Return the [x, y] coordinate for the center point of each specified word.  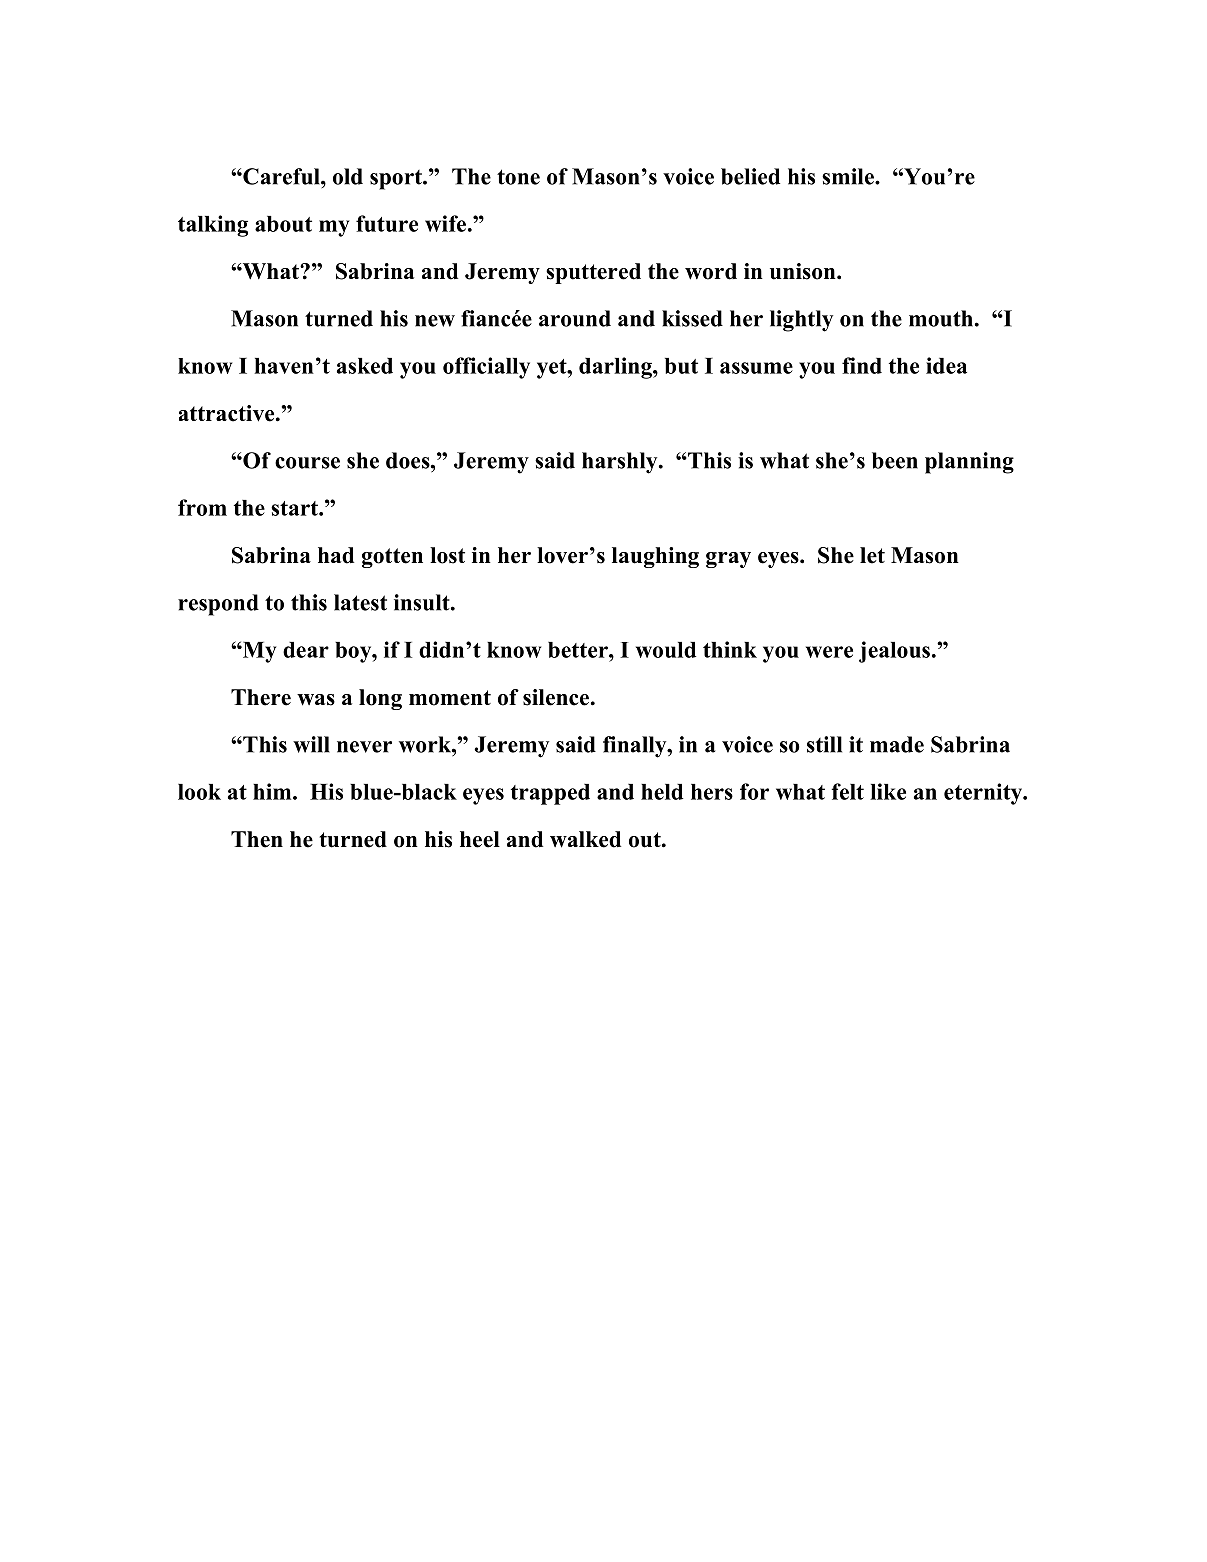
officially [486, 368]
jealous [894, 652]
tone [518, 177]
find [862, 365]
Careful [281, 176]
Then [257, 839]
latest [360, 602]
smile [849, 176]
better [579, 650]
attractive [228, 413]
